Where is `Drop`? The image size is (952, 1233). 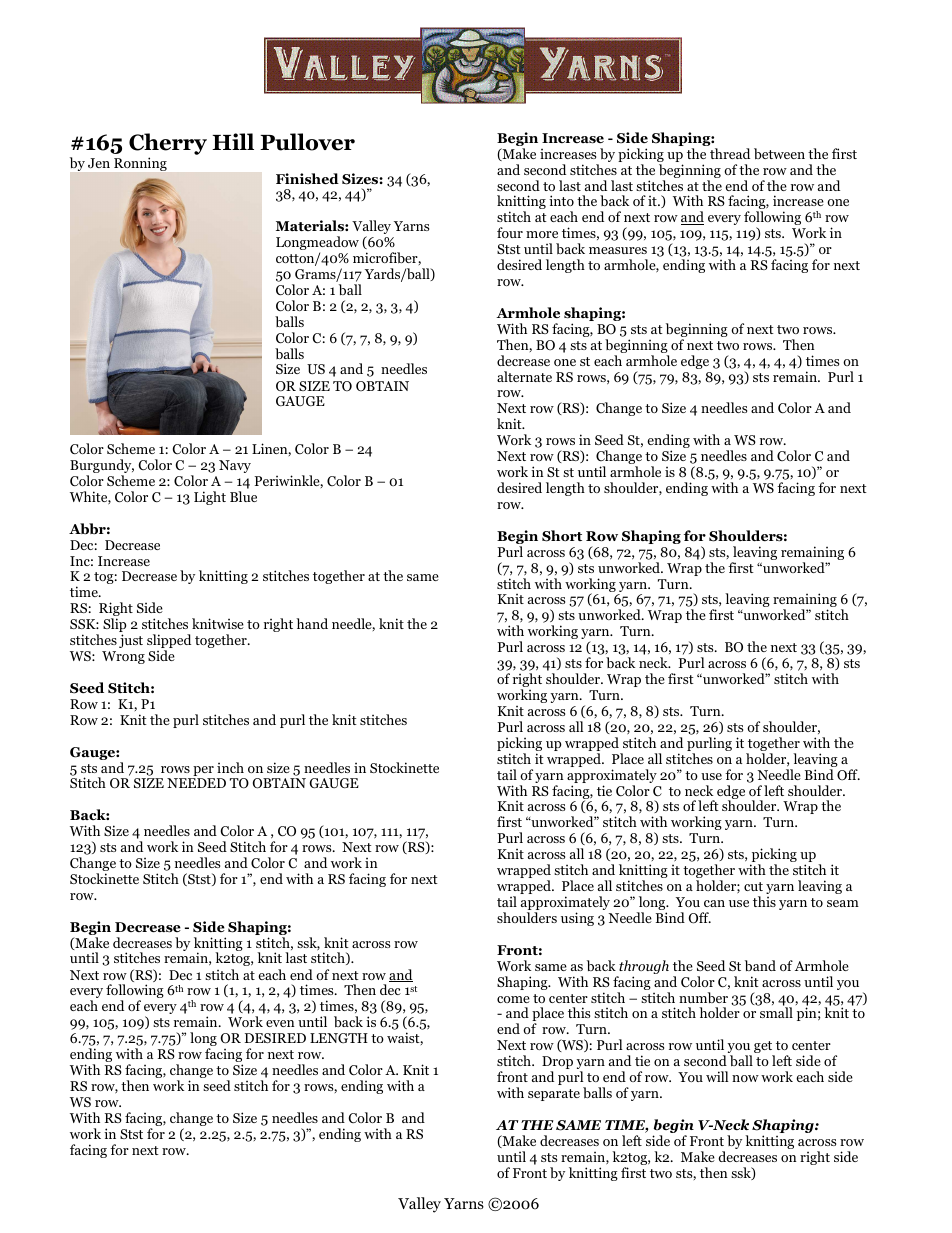 Drop is located at coordinates (557, 1064).
